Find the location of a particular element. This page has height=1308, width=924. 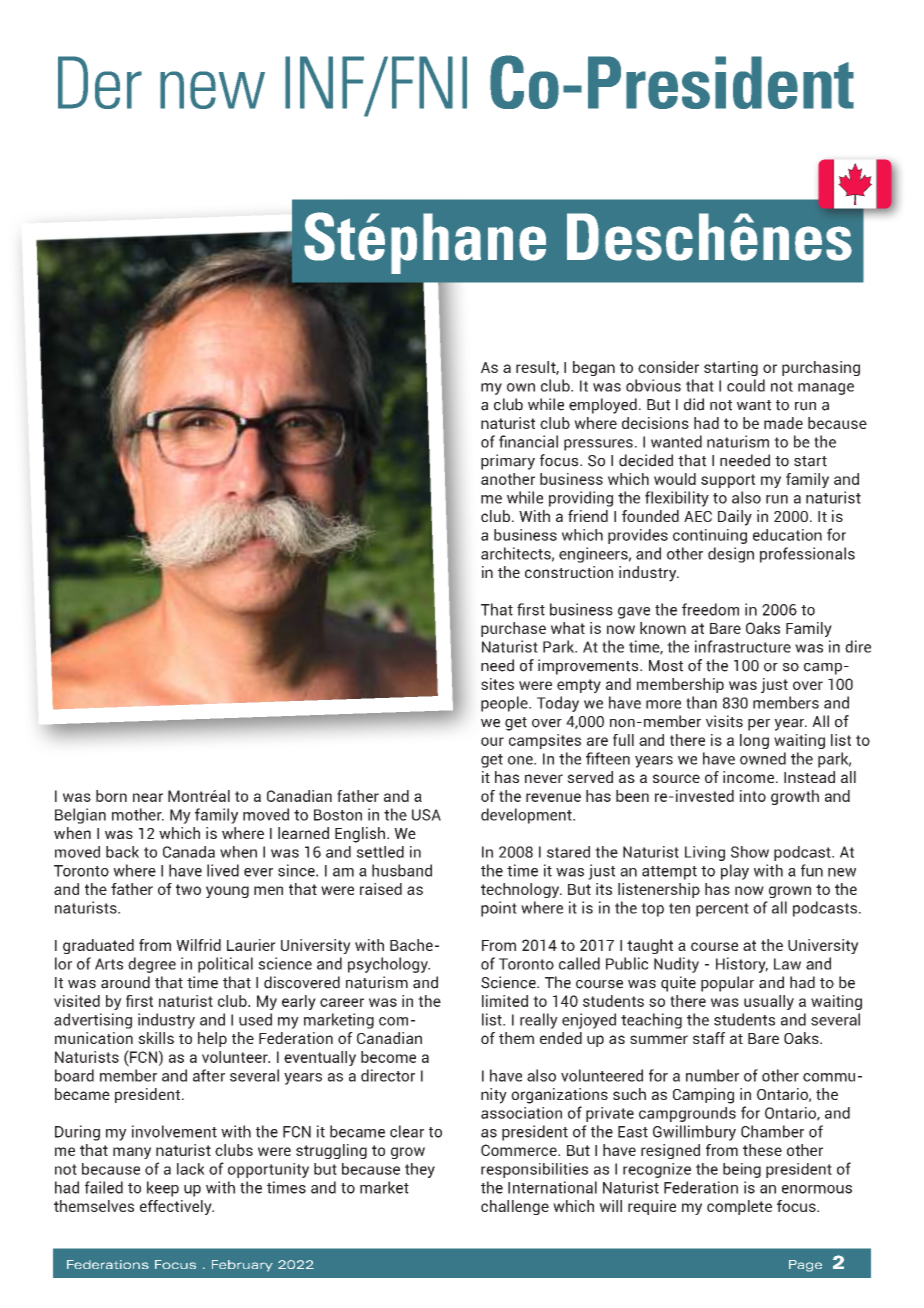

challenge is located at coordinates (515, 1207).
